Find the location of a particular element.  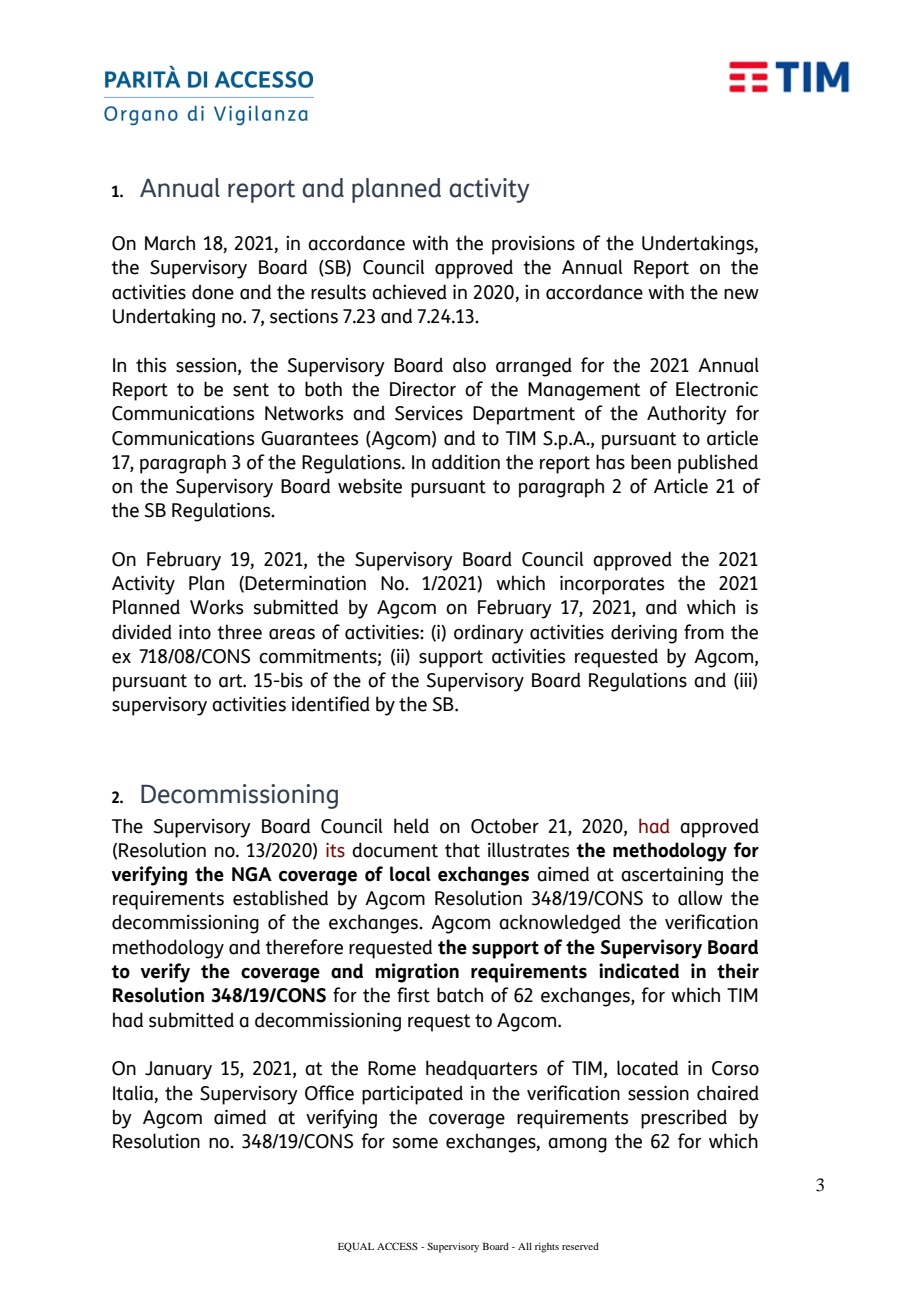

NGA is located at coordinates (252, 874).
